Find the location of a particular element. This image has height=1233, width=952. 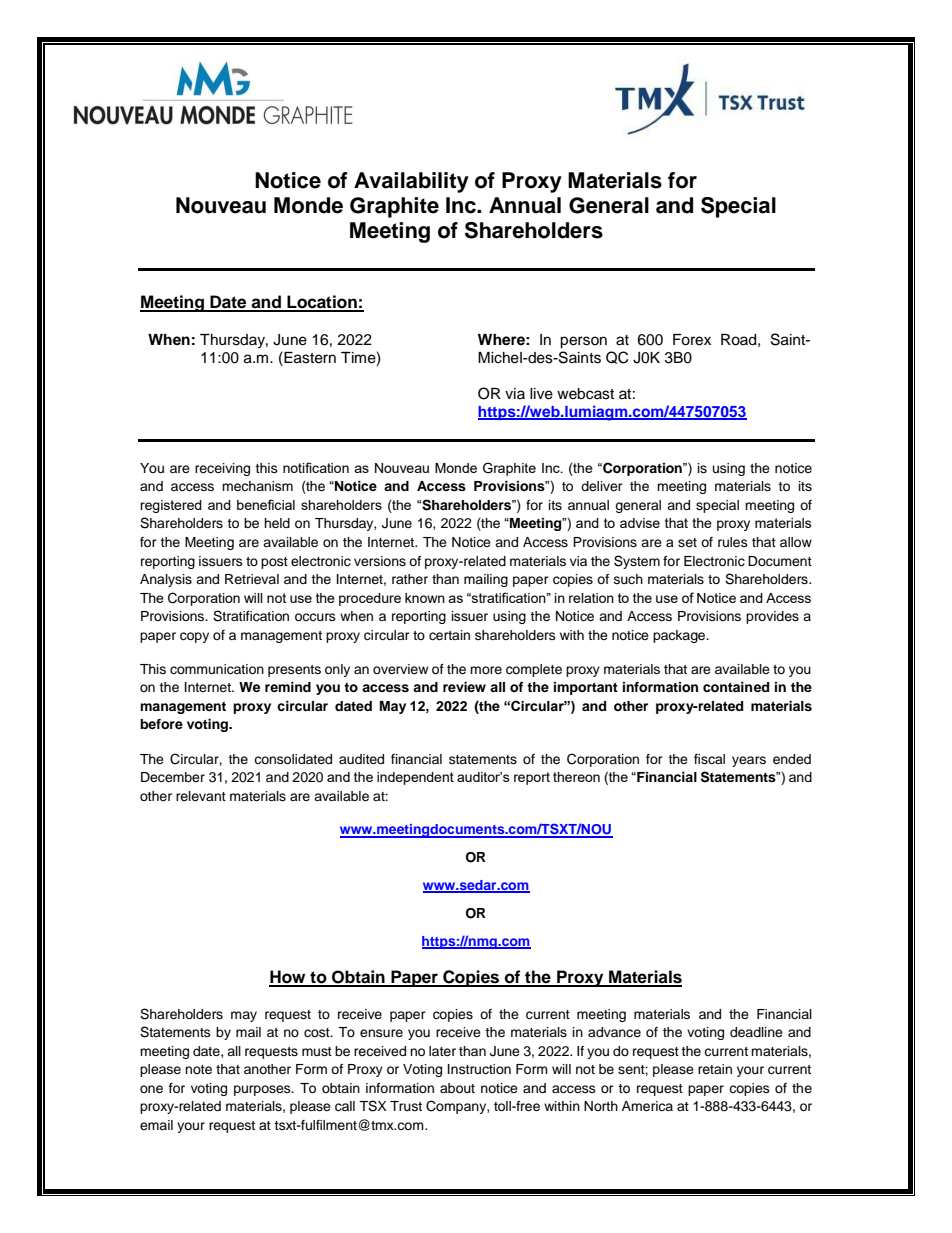

note is located at coordinates (198, 1069).
